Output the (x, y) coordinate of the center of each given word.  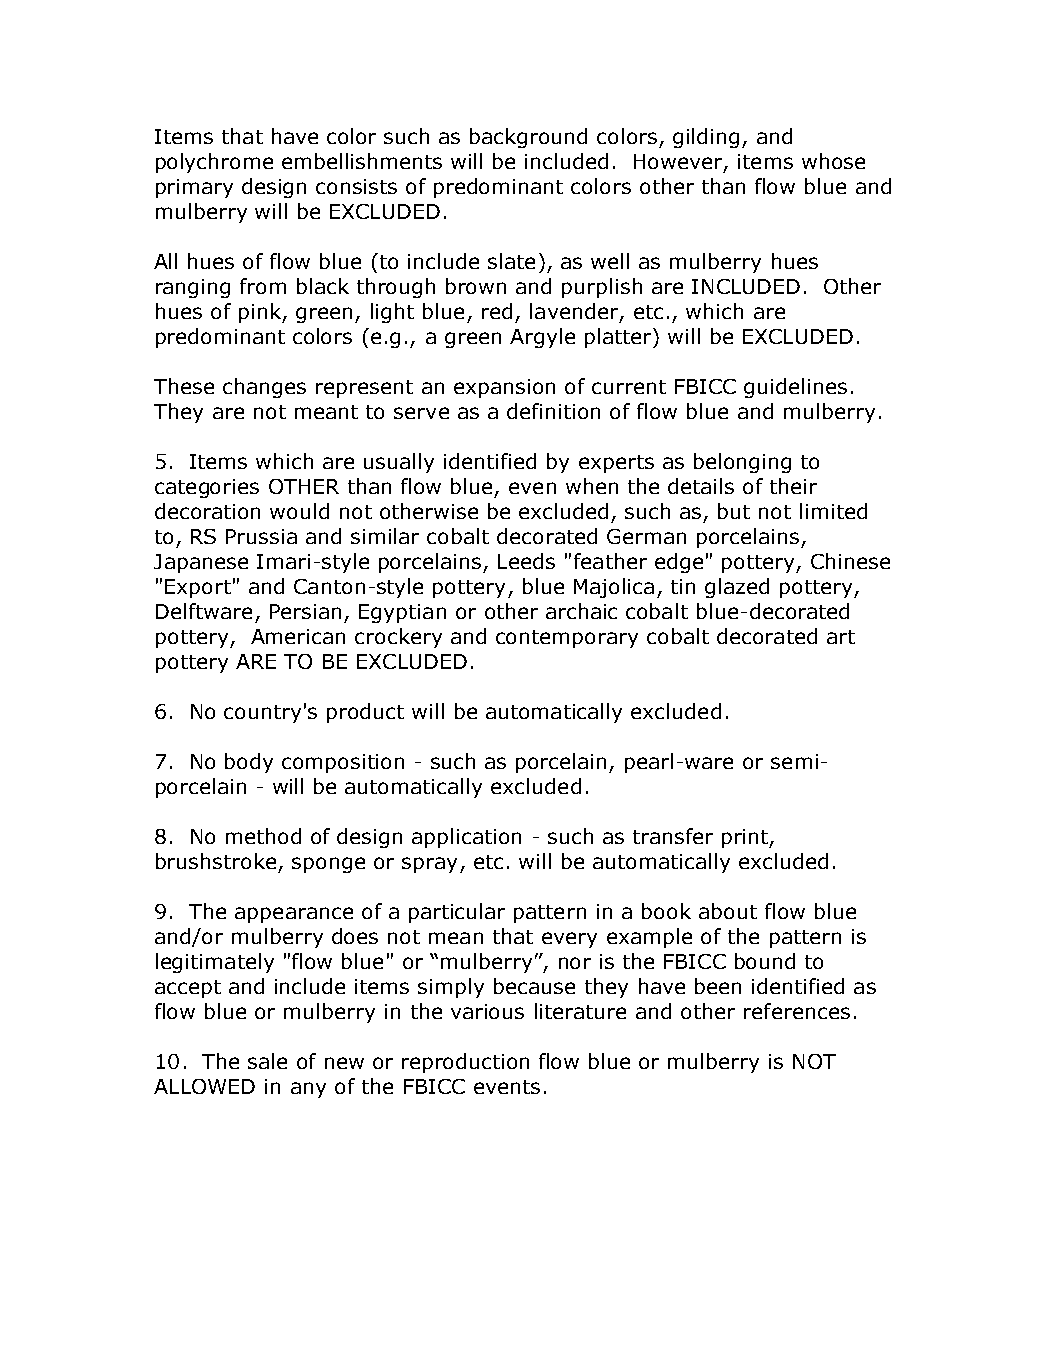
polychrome (214, 163)
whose (833, 161)
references (797, 1011)
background (528, 138)
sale (267, 1061)
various (487, 1011)
